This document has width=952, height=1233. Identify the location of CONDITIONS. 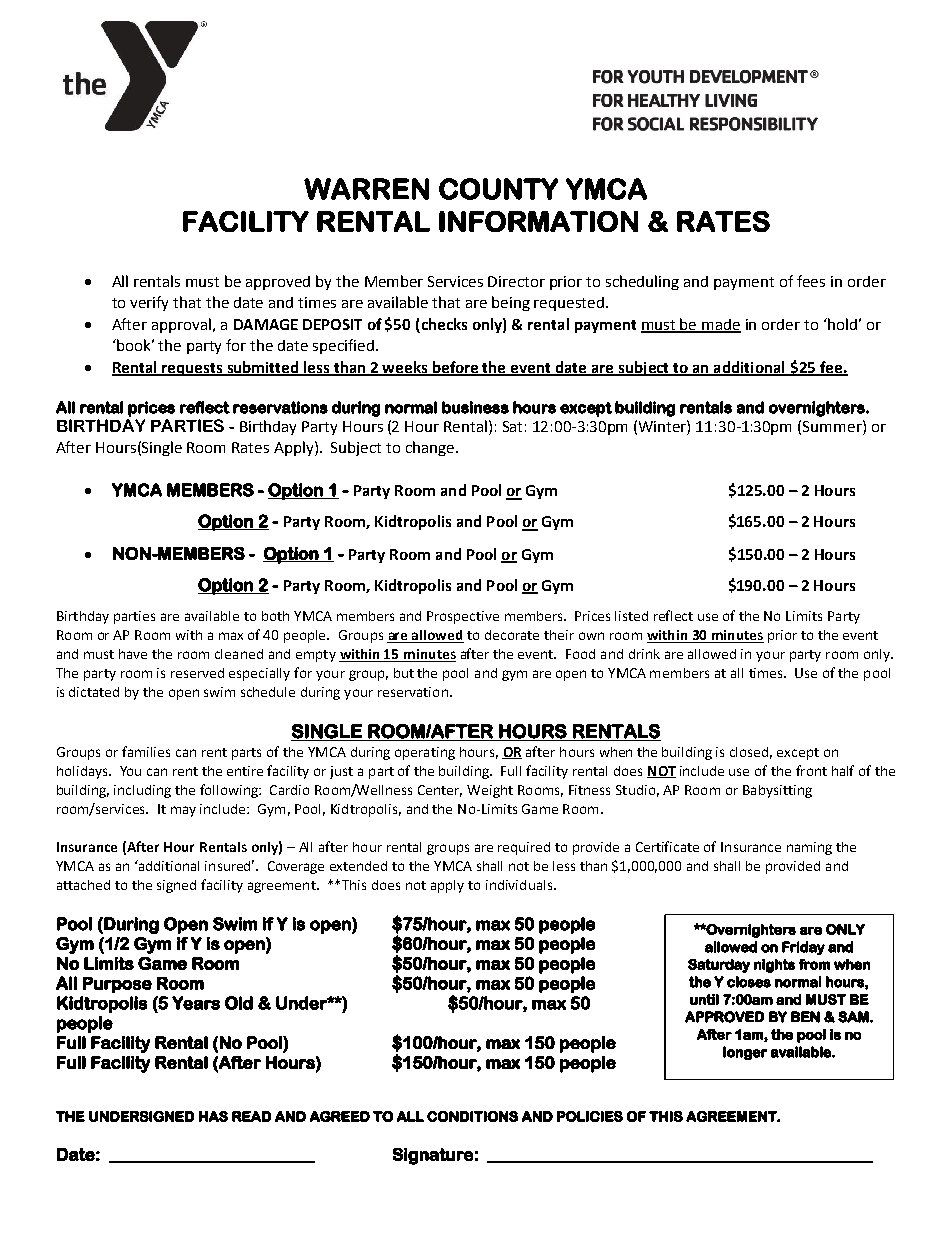
(472, 1116).
